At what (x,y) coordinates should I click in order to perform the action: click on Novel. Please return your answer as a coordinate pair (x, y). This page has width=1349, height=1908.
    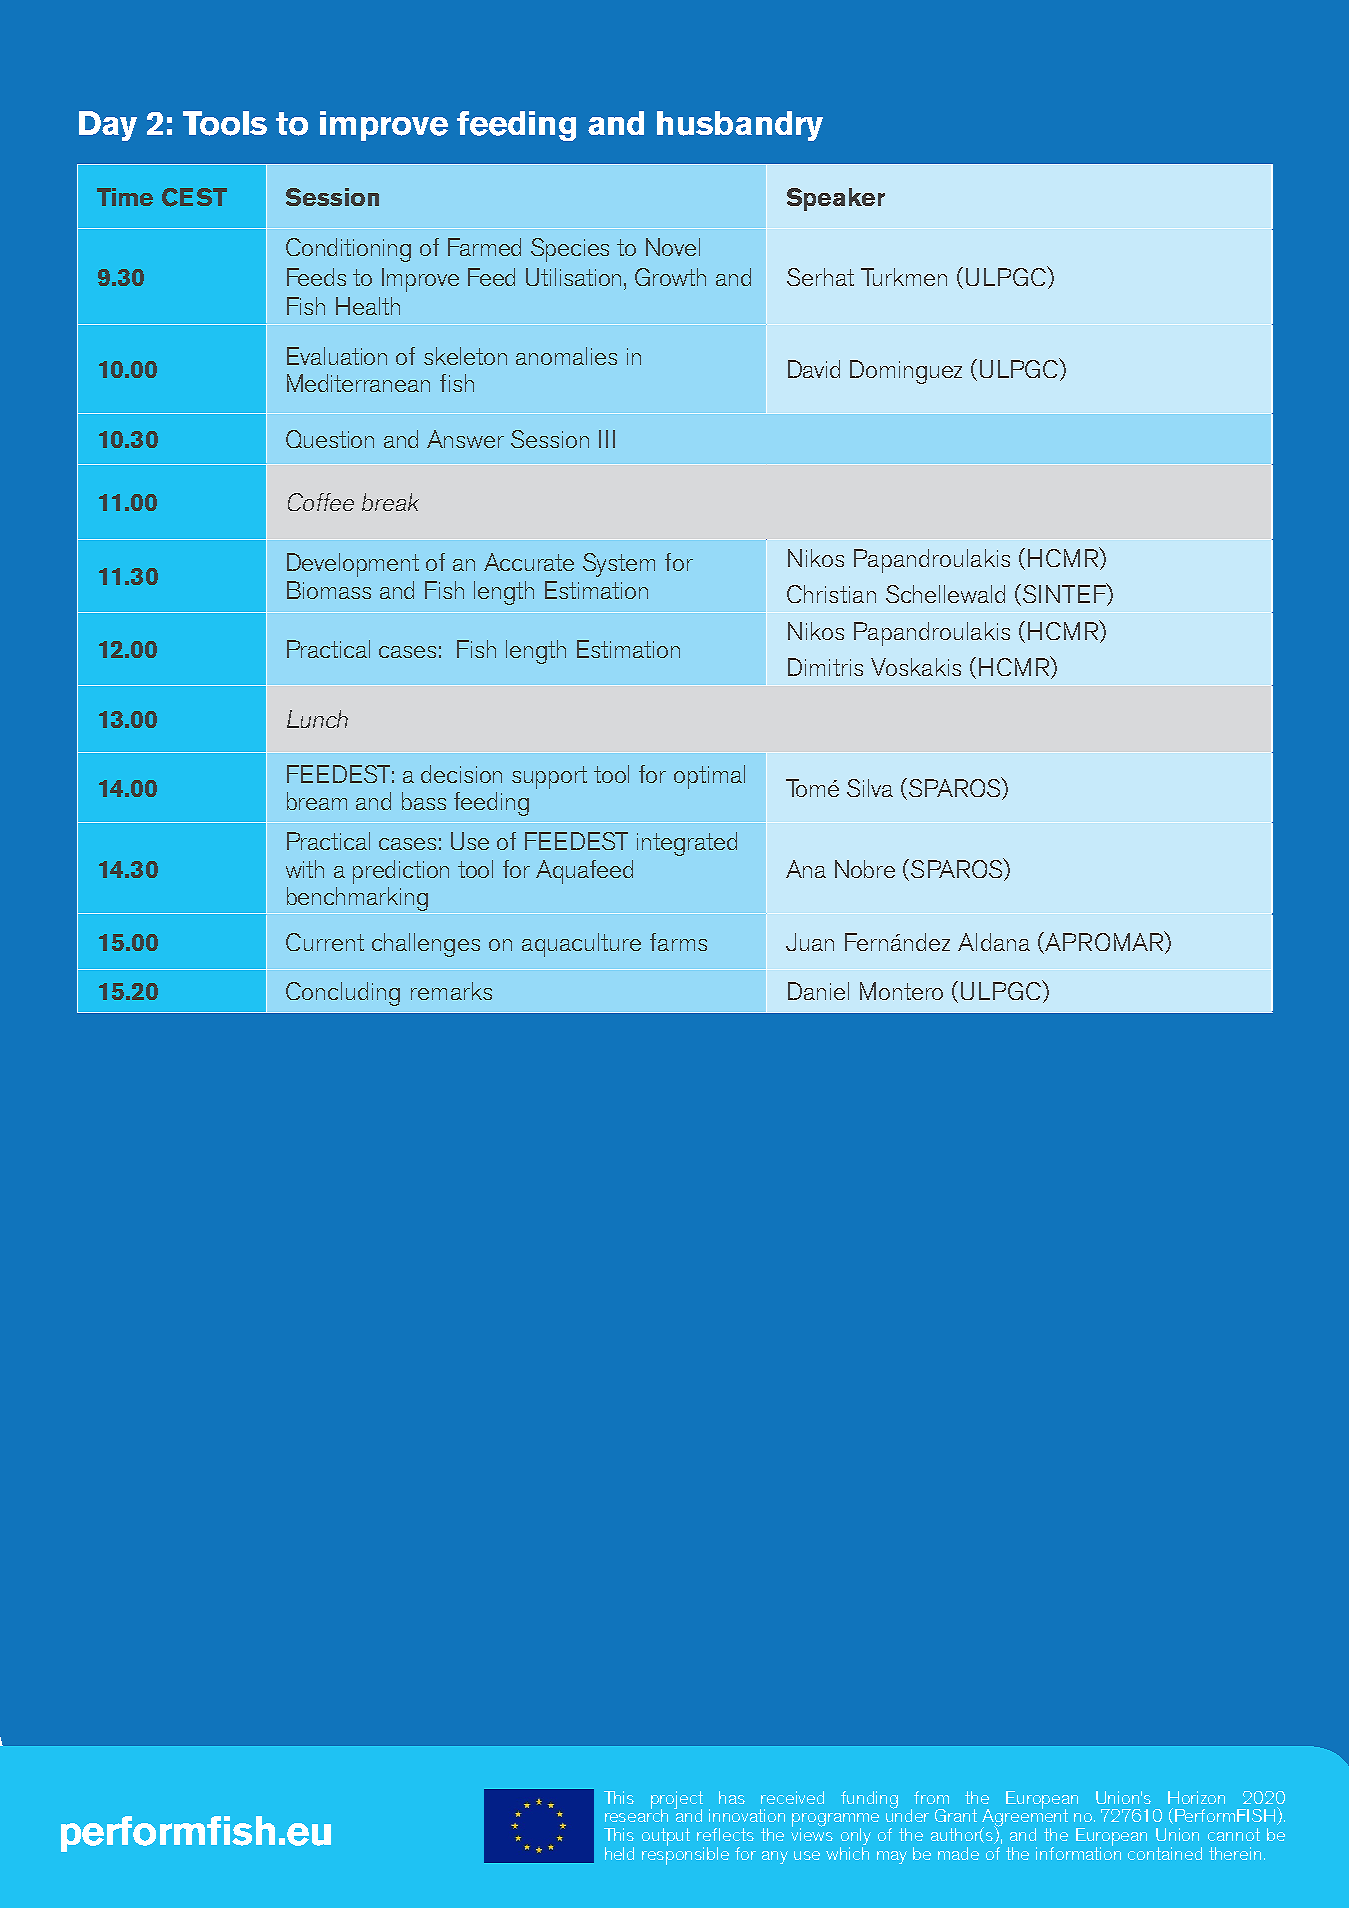
    Looking at the image, I should click on (673, 247).
